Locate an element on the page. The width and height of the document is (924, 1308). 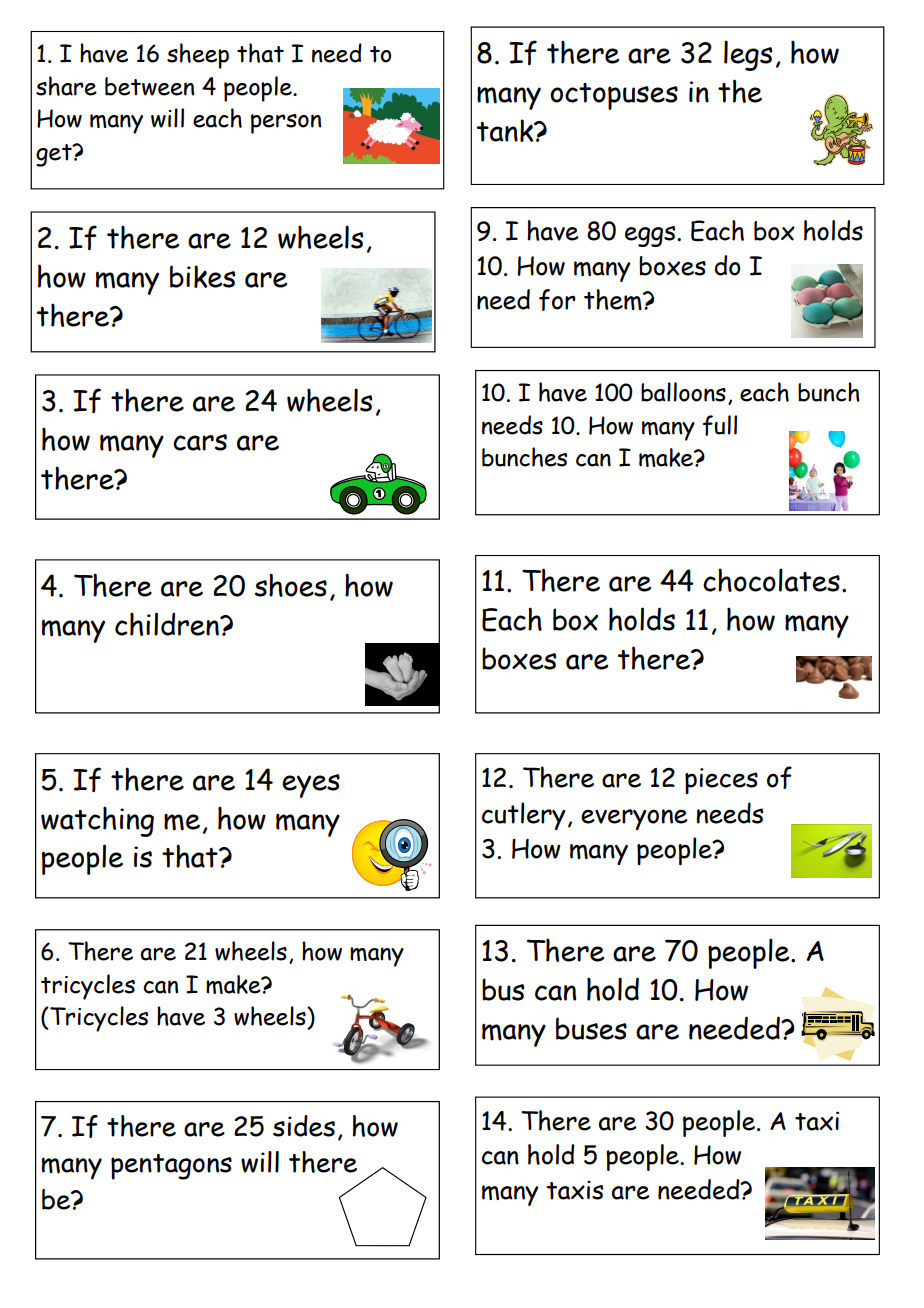
shoes is located at coordinates (291, 585).
